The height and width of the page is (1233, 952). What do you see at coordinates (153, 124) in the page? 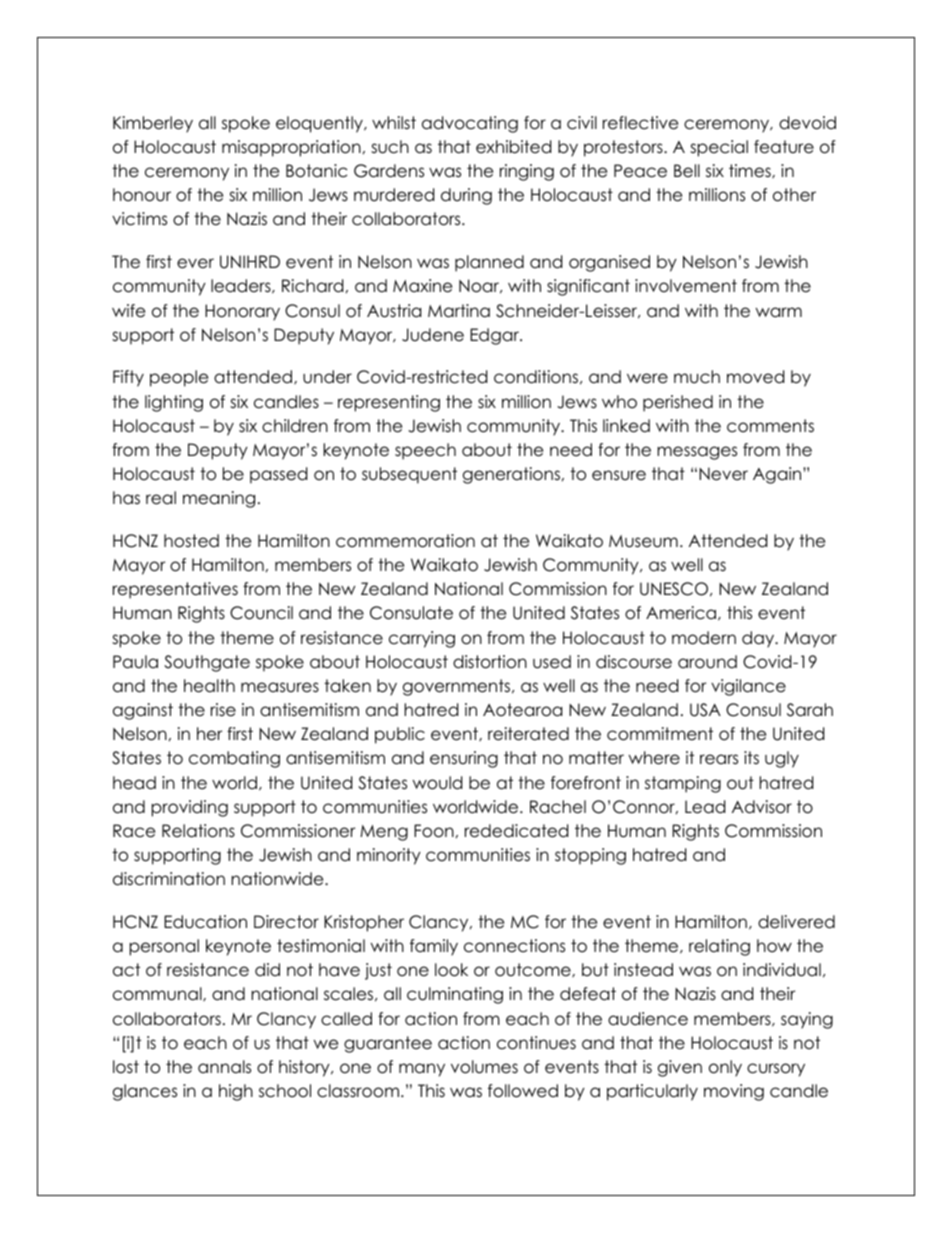
I see `Kimberley` at bounding box center [153, 124].
